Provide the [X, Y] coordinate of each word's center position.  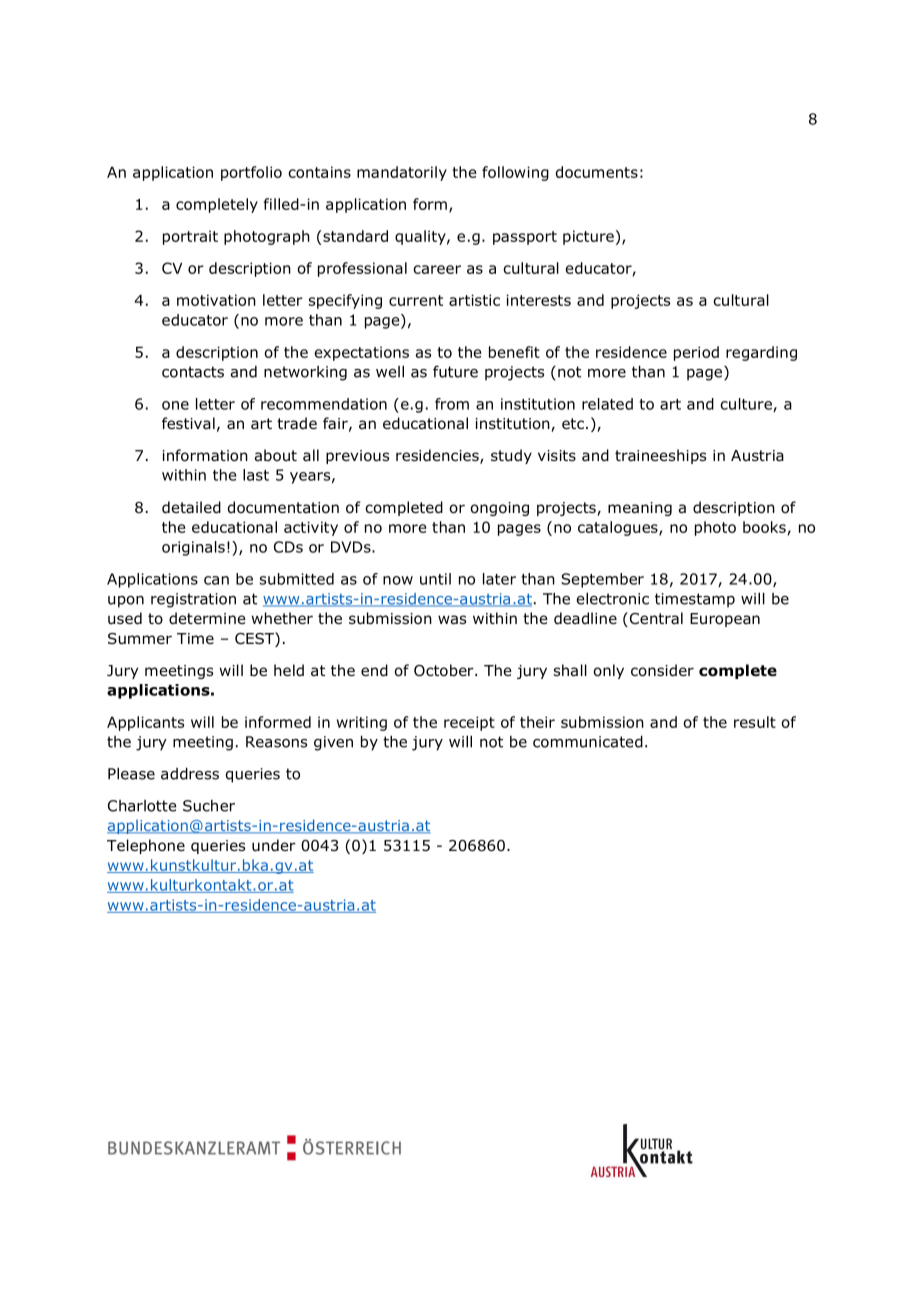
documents [597, 172]
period [696, 353]
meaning [640, 509]
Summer [140, 639]
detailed [191, 507]
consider [662, 670]
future [455, 371]
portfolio [251, 173]
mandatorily [402, 173]
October [445, 670]
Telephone [146, 846]
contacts [193, 372]
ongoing [499, 509]
